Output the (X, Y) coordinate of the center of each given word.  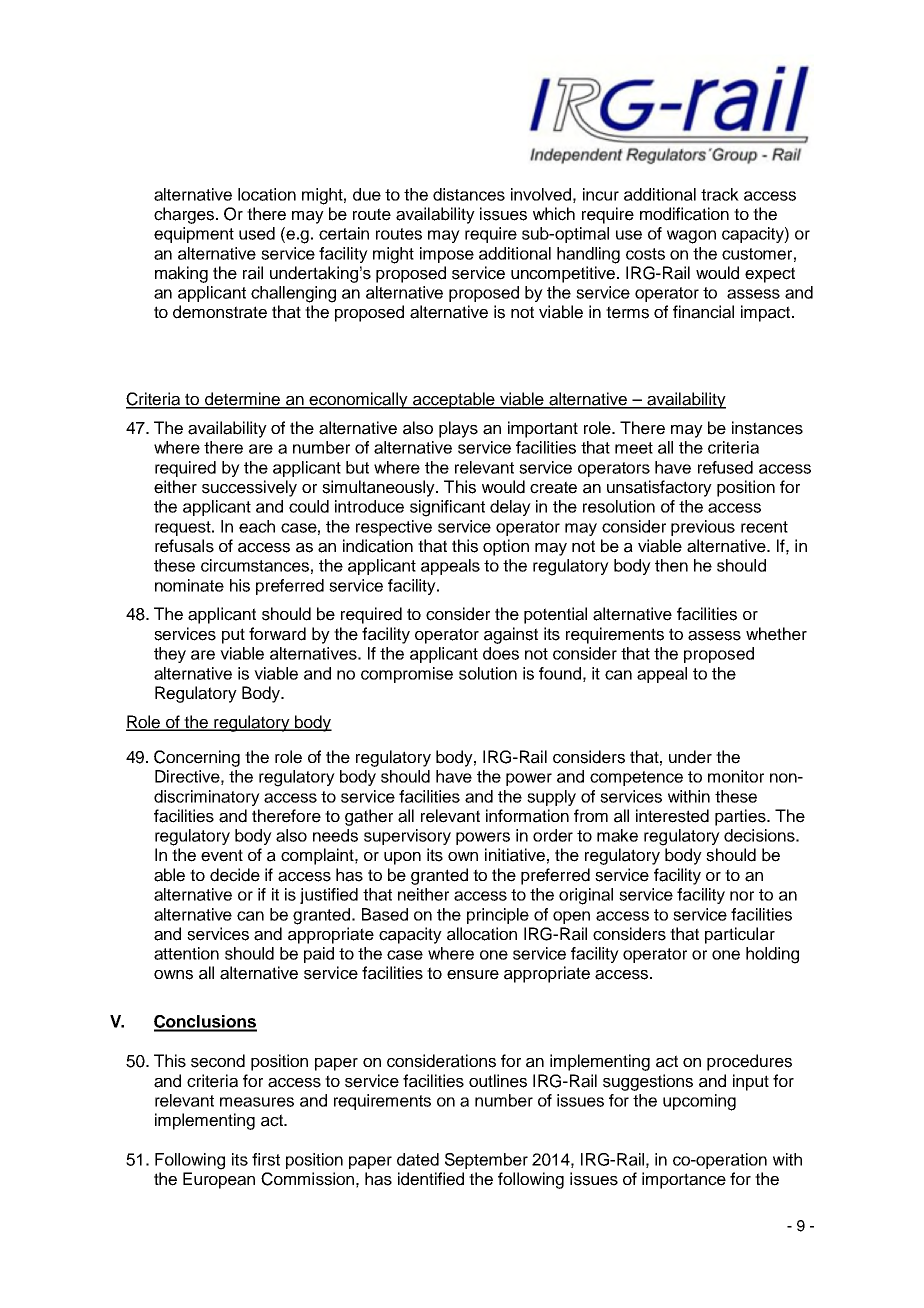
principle (498, 916)
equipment (194, 235)
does (501, 653)
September (486, 1161)
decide (235, 875)
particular (740, 935)
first (266, 1159)
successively (249, 488)
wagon (691, 237)
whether (776, 634)
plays (458, 429)
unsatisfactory (659, 488)
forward (277, 634)
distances (469, 194)
